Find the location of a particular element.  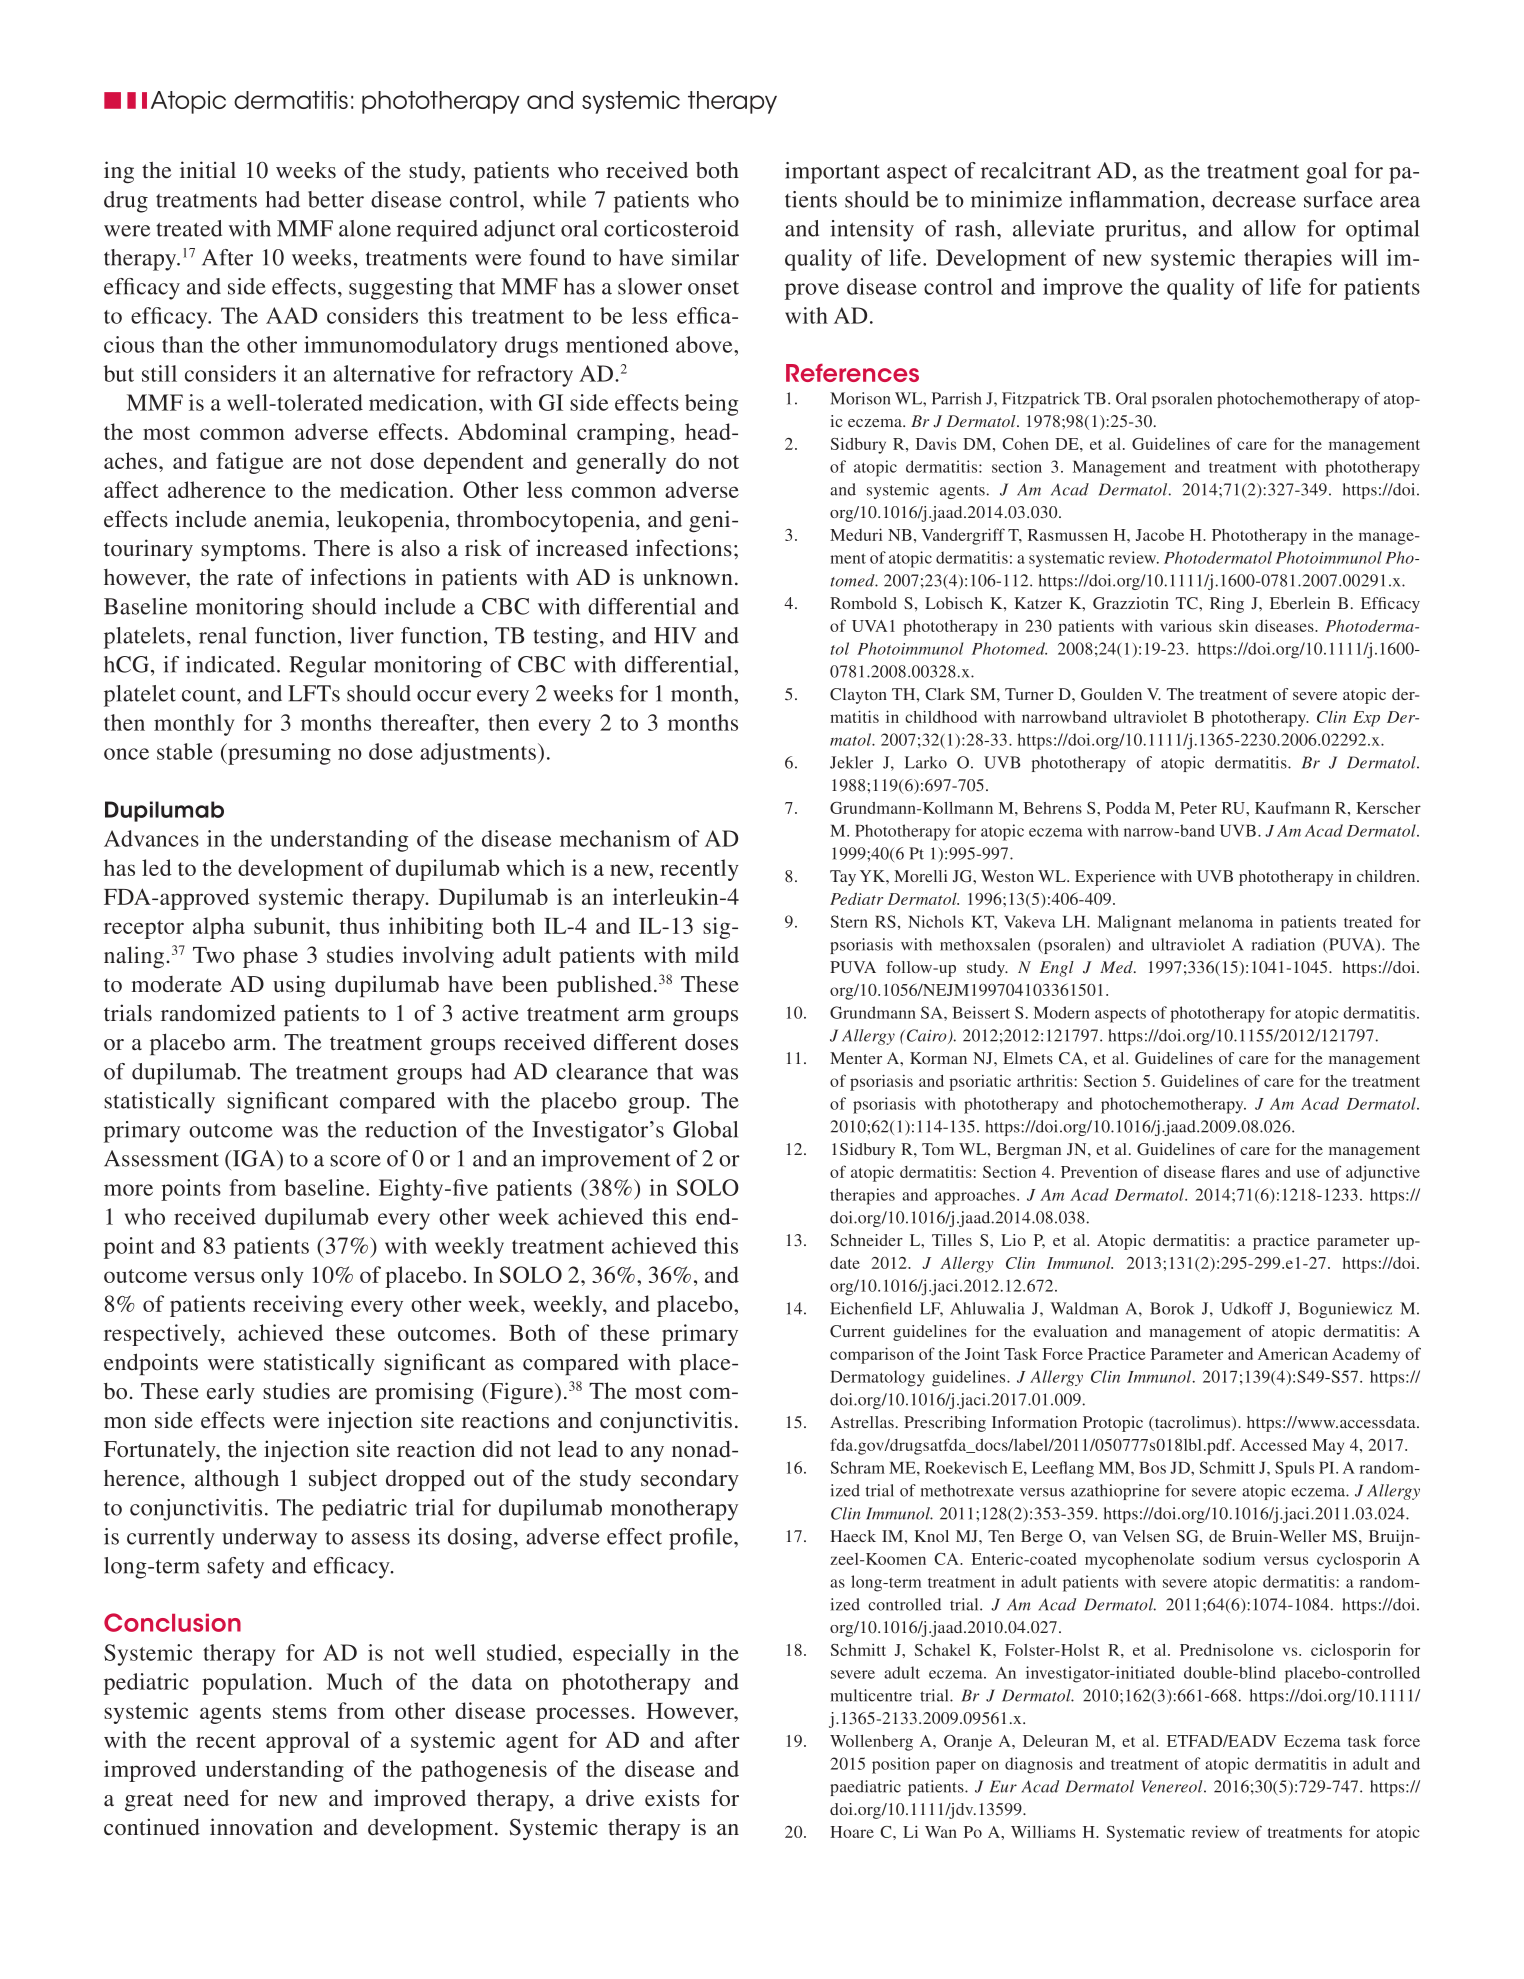

better is located at coordinates (336, 199).
